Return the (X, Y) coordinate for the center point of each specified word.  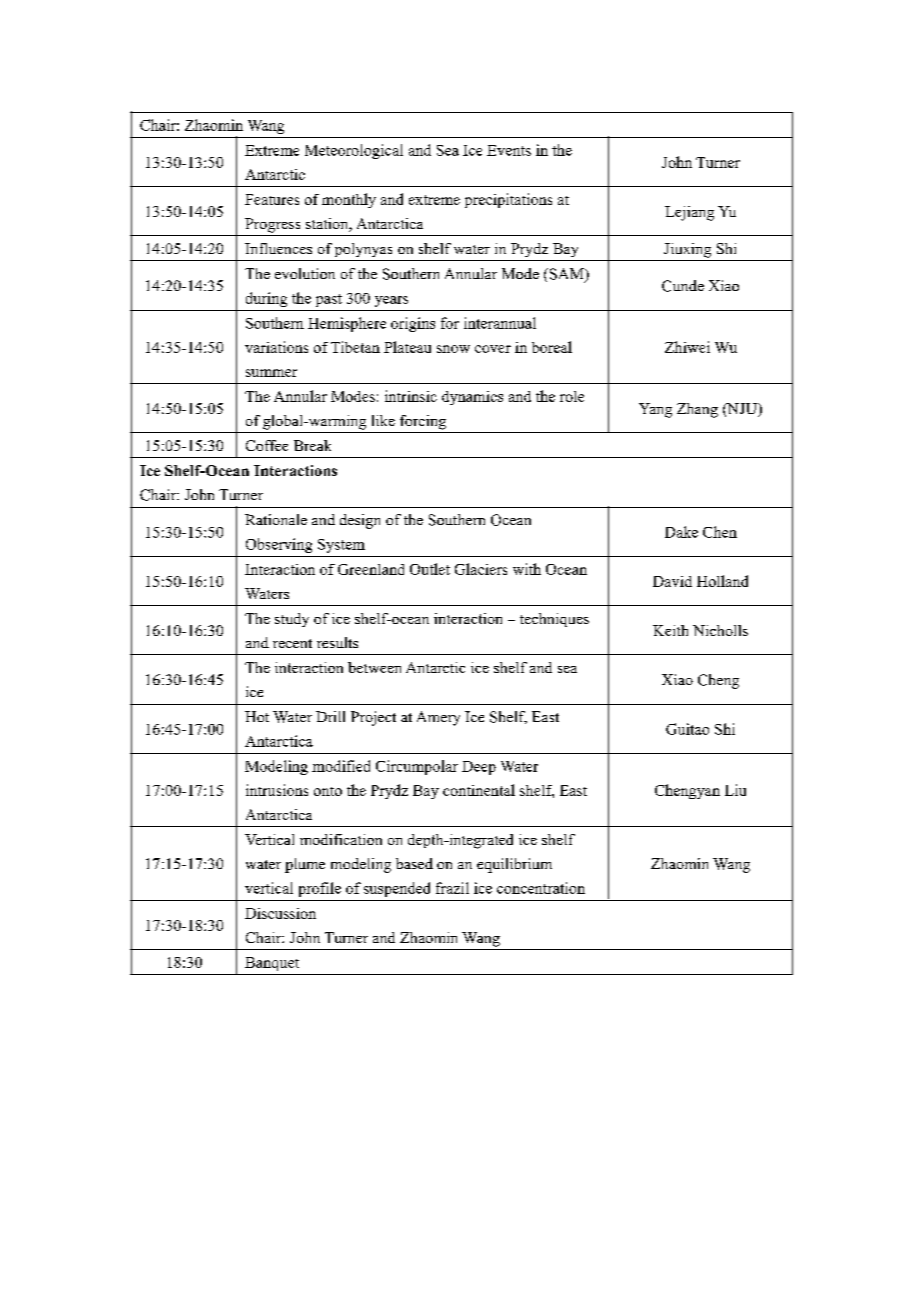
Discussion (280, 913)
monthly (349, 200)
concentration (541, 888)
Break (312, 445)
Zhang (697, 410)
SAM (566, 275)
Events (509, 150)
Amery (438, 718)
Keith (670, 630)
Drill (330, 716)
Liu (735, 790)
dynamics (472, 398)
